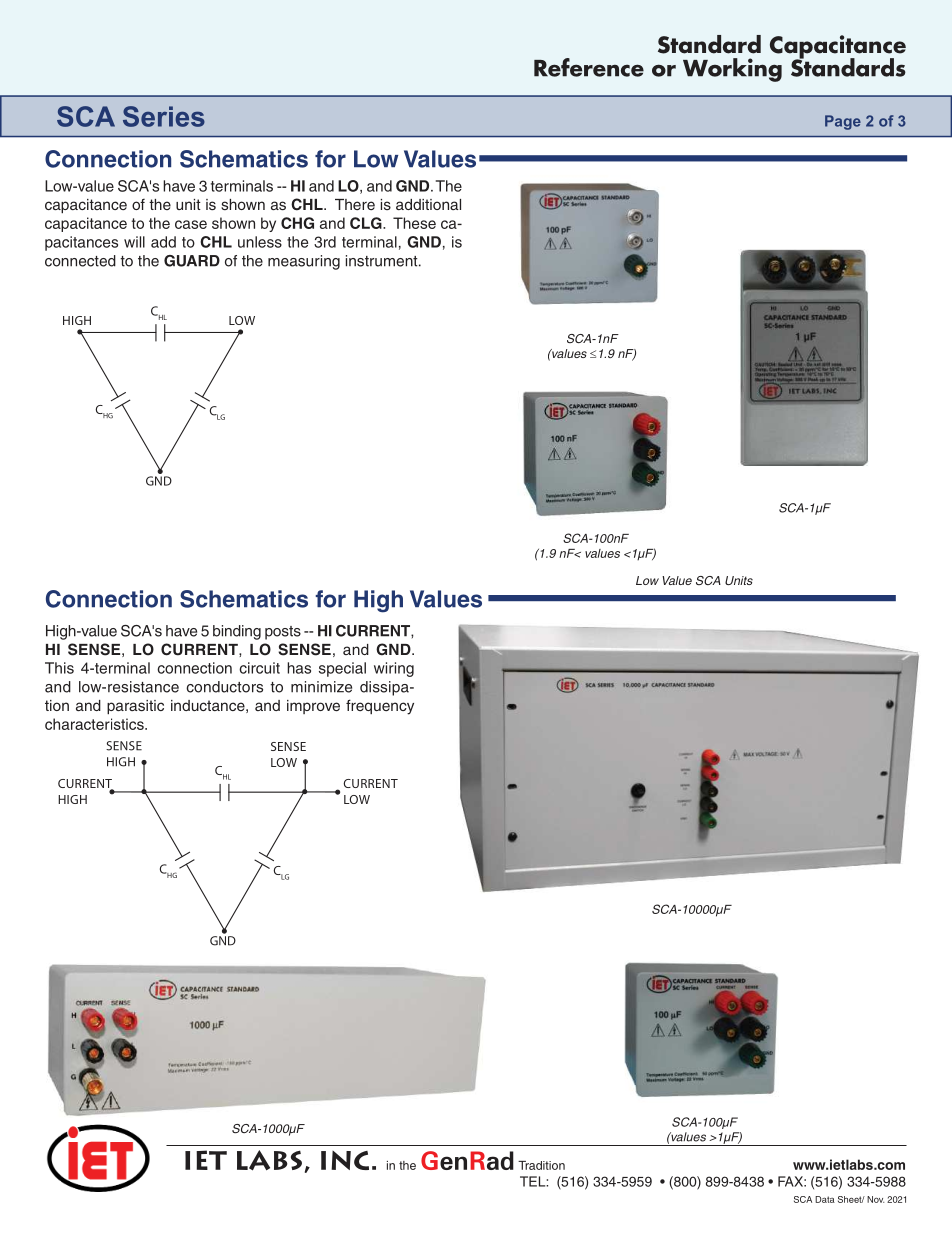 The width and height of the screenshot is (952, 1233). What do you see at coordinates (164, 116) in the screenshot?
I see `Series` at bounding box center [164, 116].
